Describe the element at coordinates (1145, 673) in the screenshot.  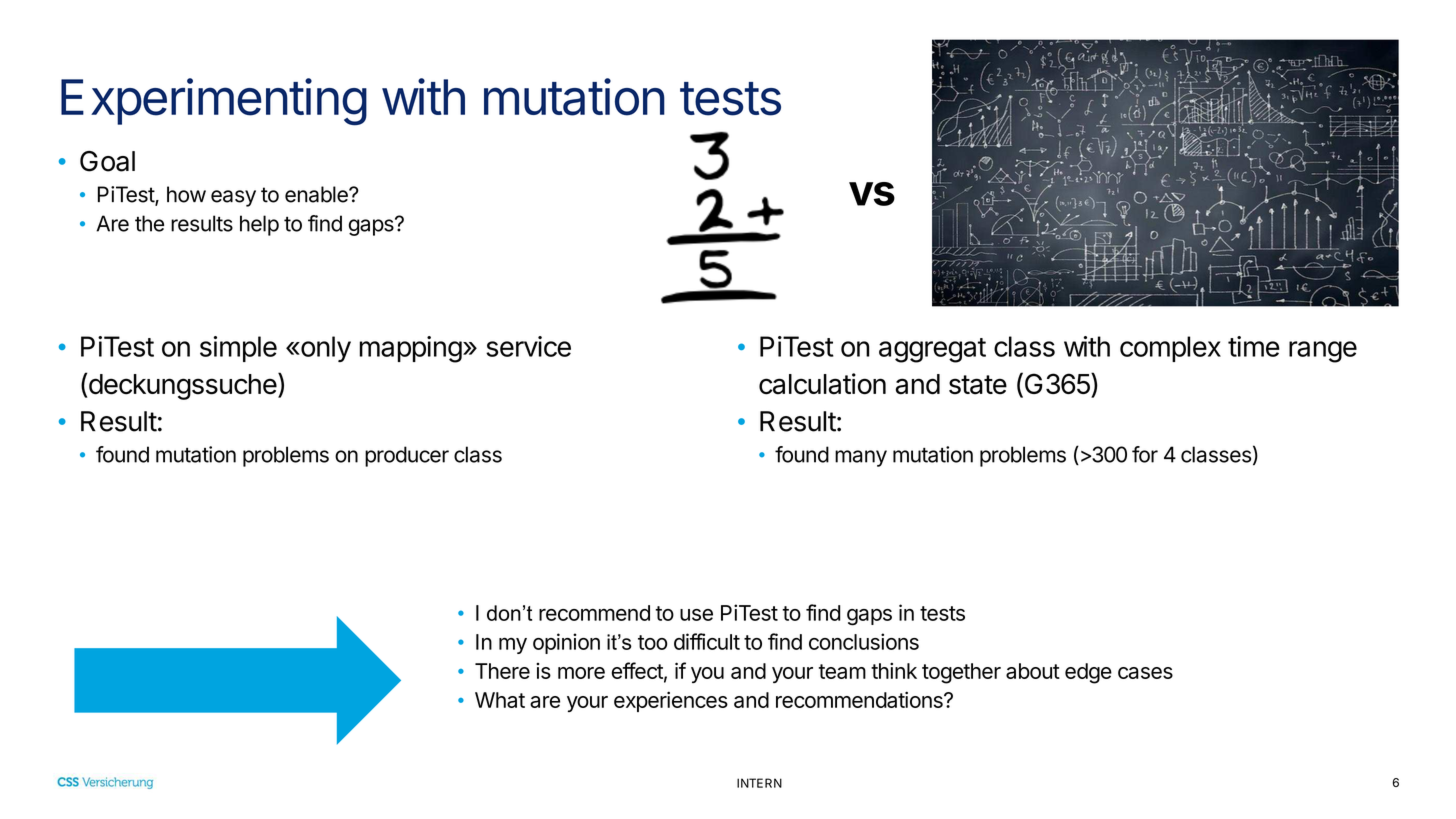
I see `cases` at that location.
